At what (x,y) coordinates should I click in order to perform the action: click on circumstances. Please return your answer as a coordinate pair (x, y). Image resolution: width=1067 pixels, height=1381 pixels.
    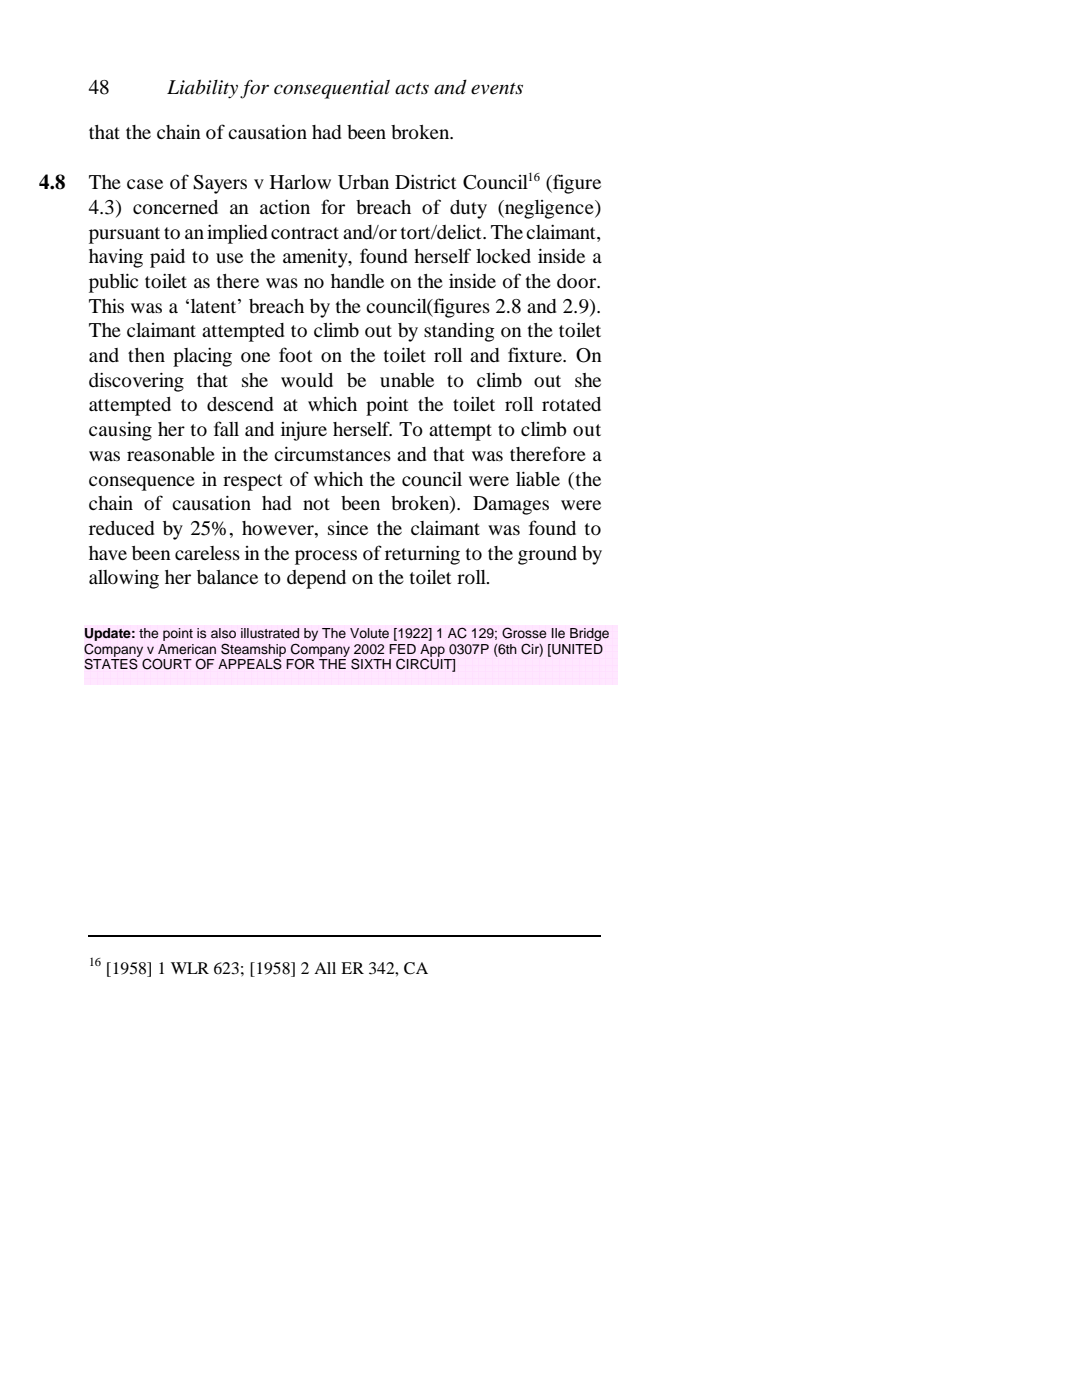
    Looking at the image, I should click on (332, 453).
